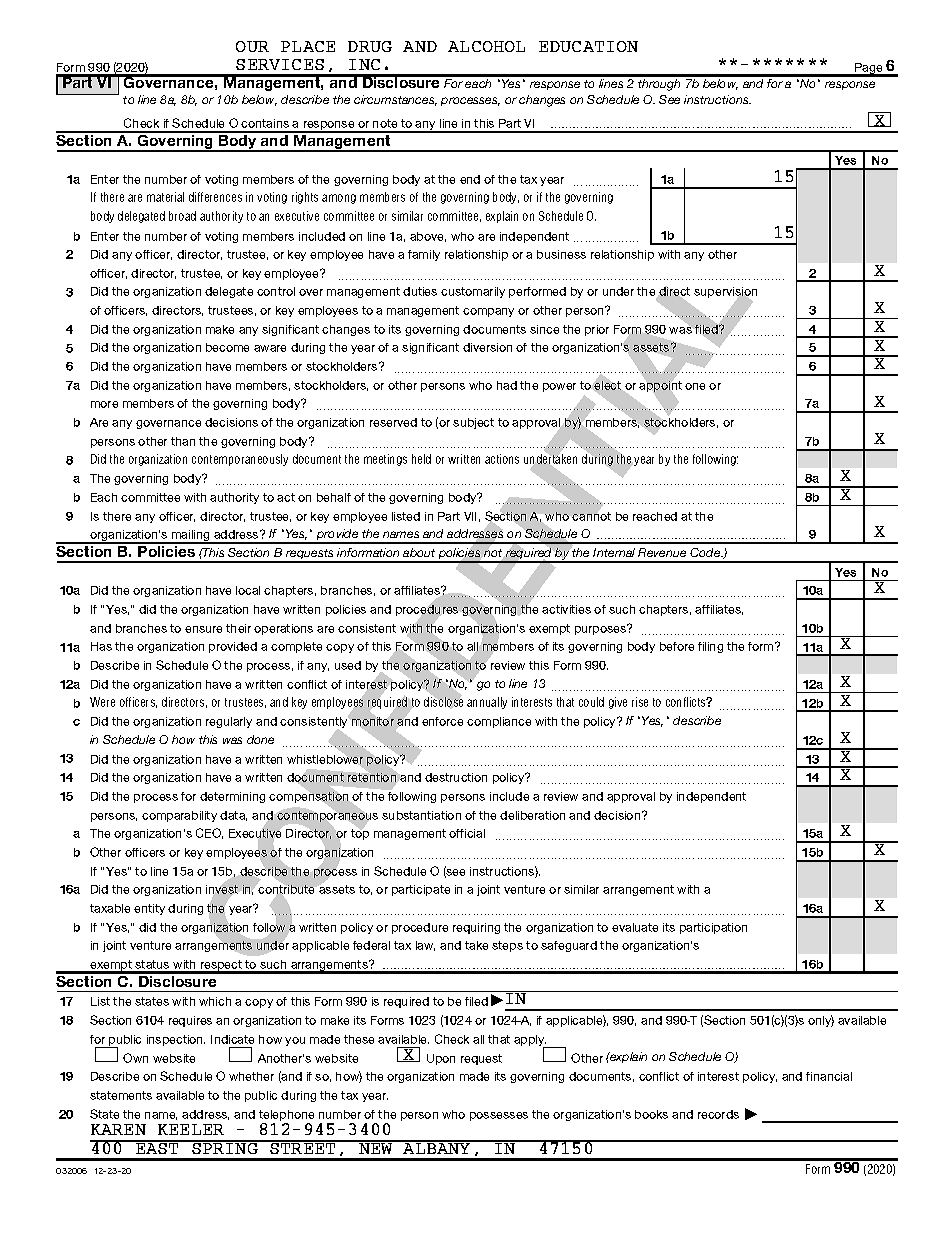 The height and width of the screenshot is (1233, 952). I want to click on official, so click(467, 833).
